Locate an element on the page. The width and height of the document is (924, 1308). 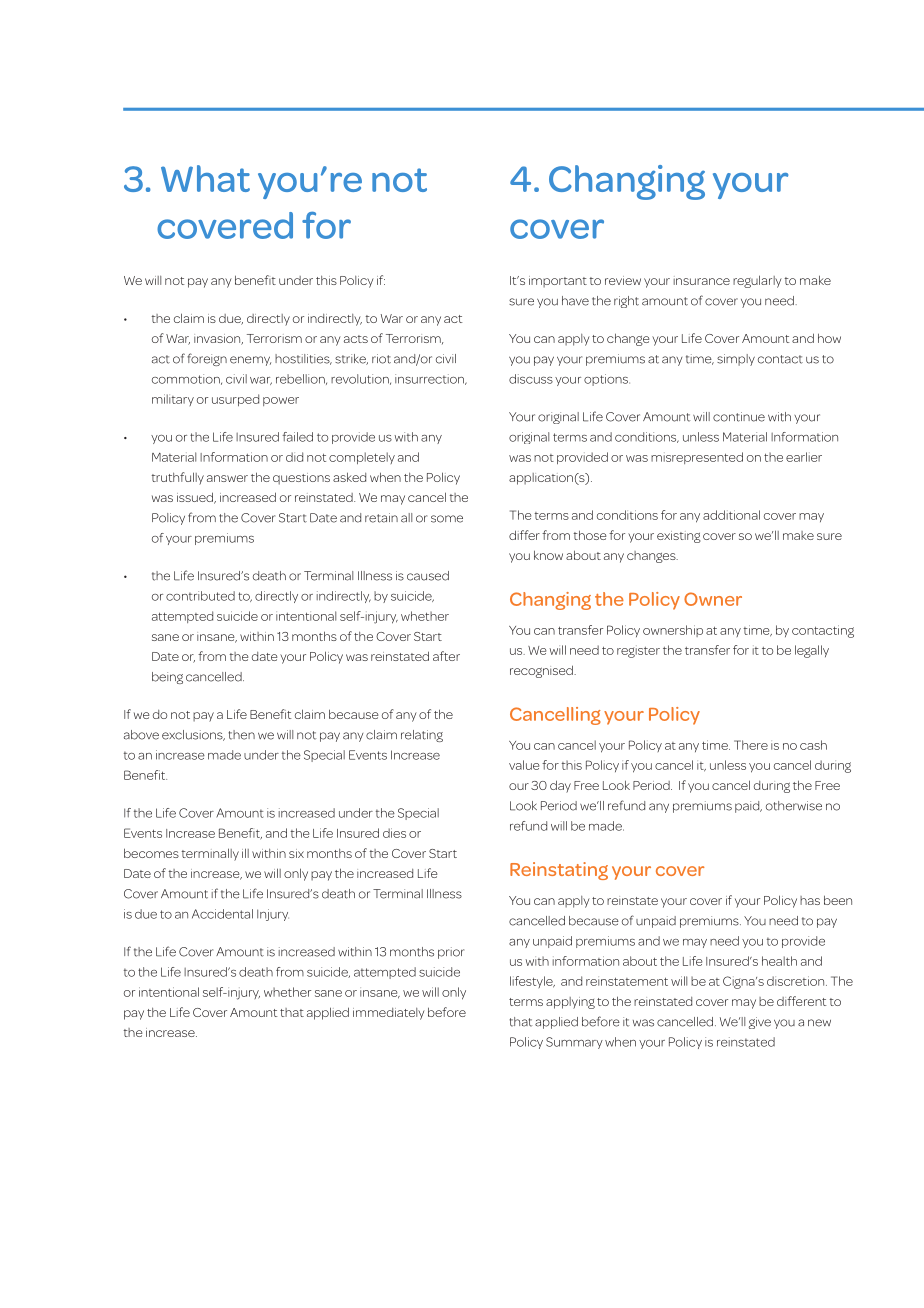
Summary is located at coordinates (574, 1043).
